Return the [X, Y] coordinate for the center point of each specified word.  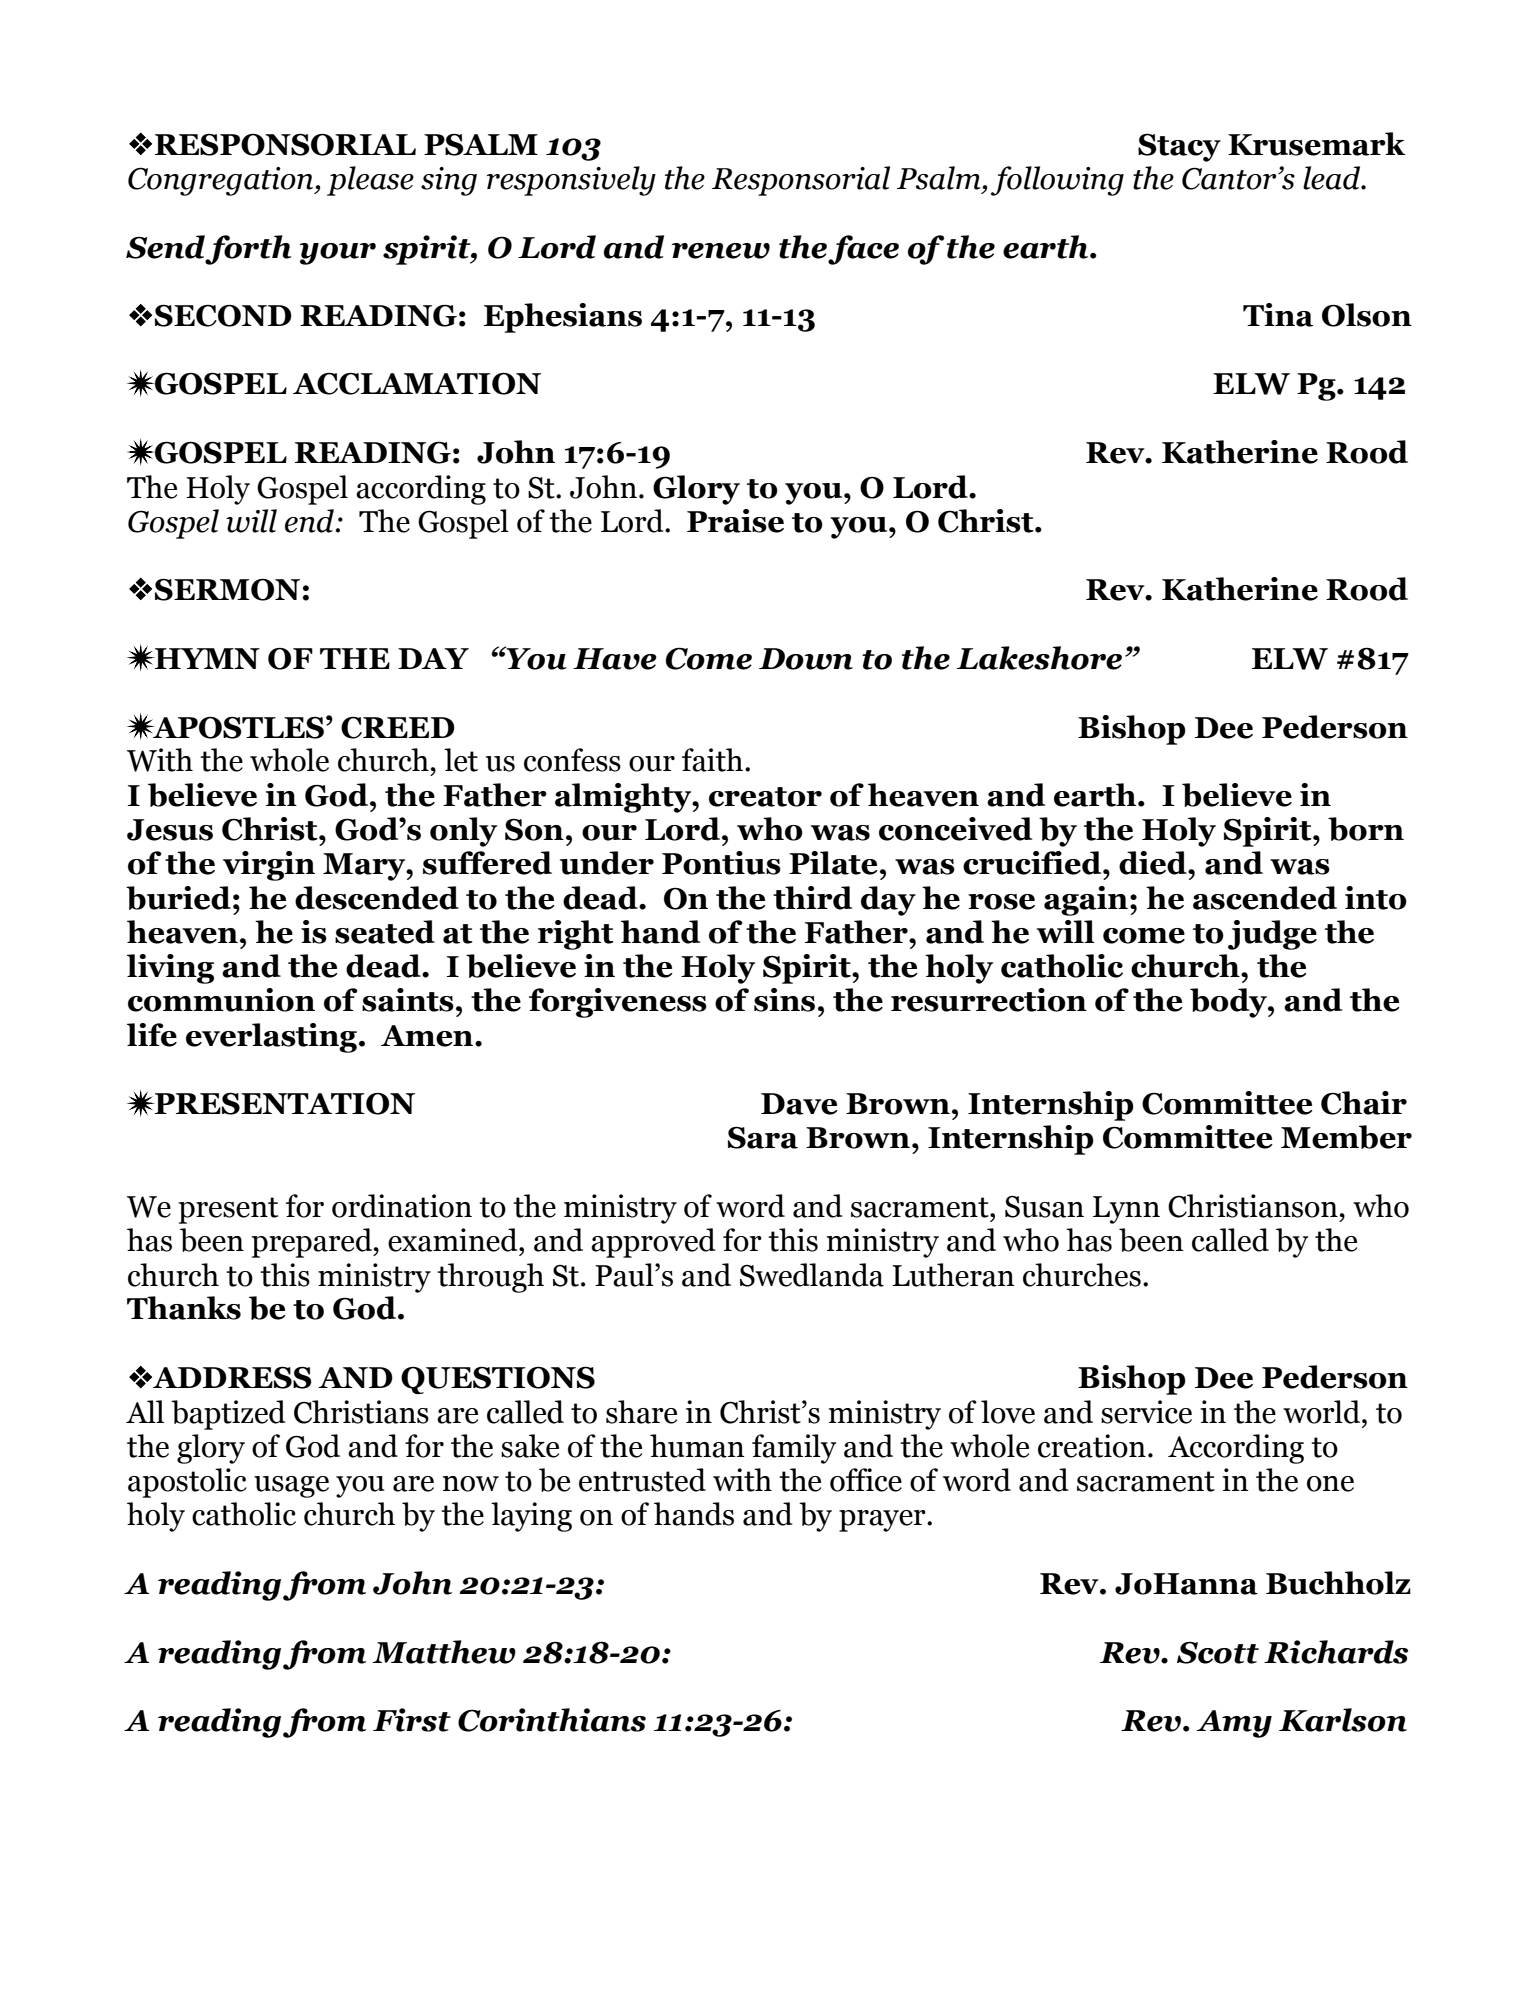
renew [721, 251]
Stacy [1179, 147]
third [812, 898]
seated [385, 932]
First [412, 1720]
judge [1272, 935]
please [370, 181]
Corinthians [552, 1720]
